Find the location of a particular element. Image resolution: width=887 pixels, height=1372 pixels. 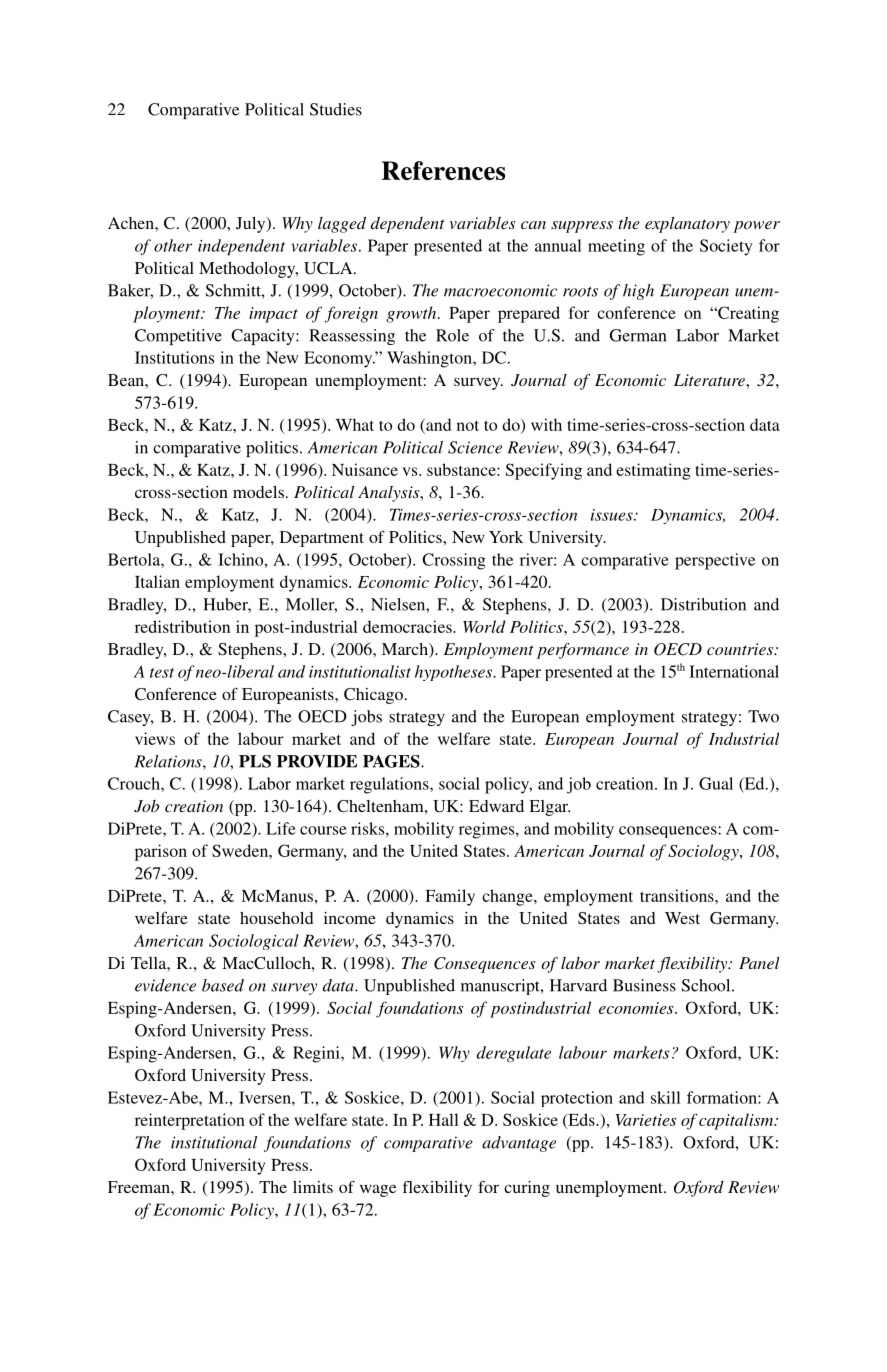

reinterpretation is located at coordinates (190, 1121).
